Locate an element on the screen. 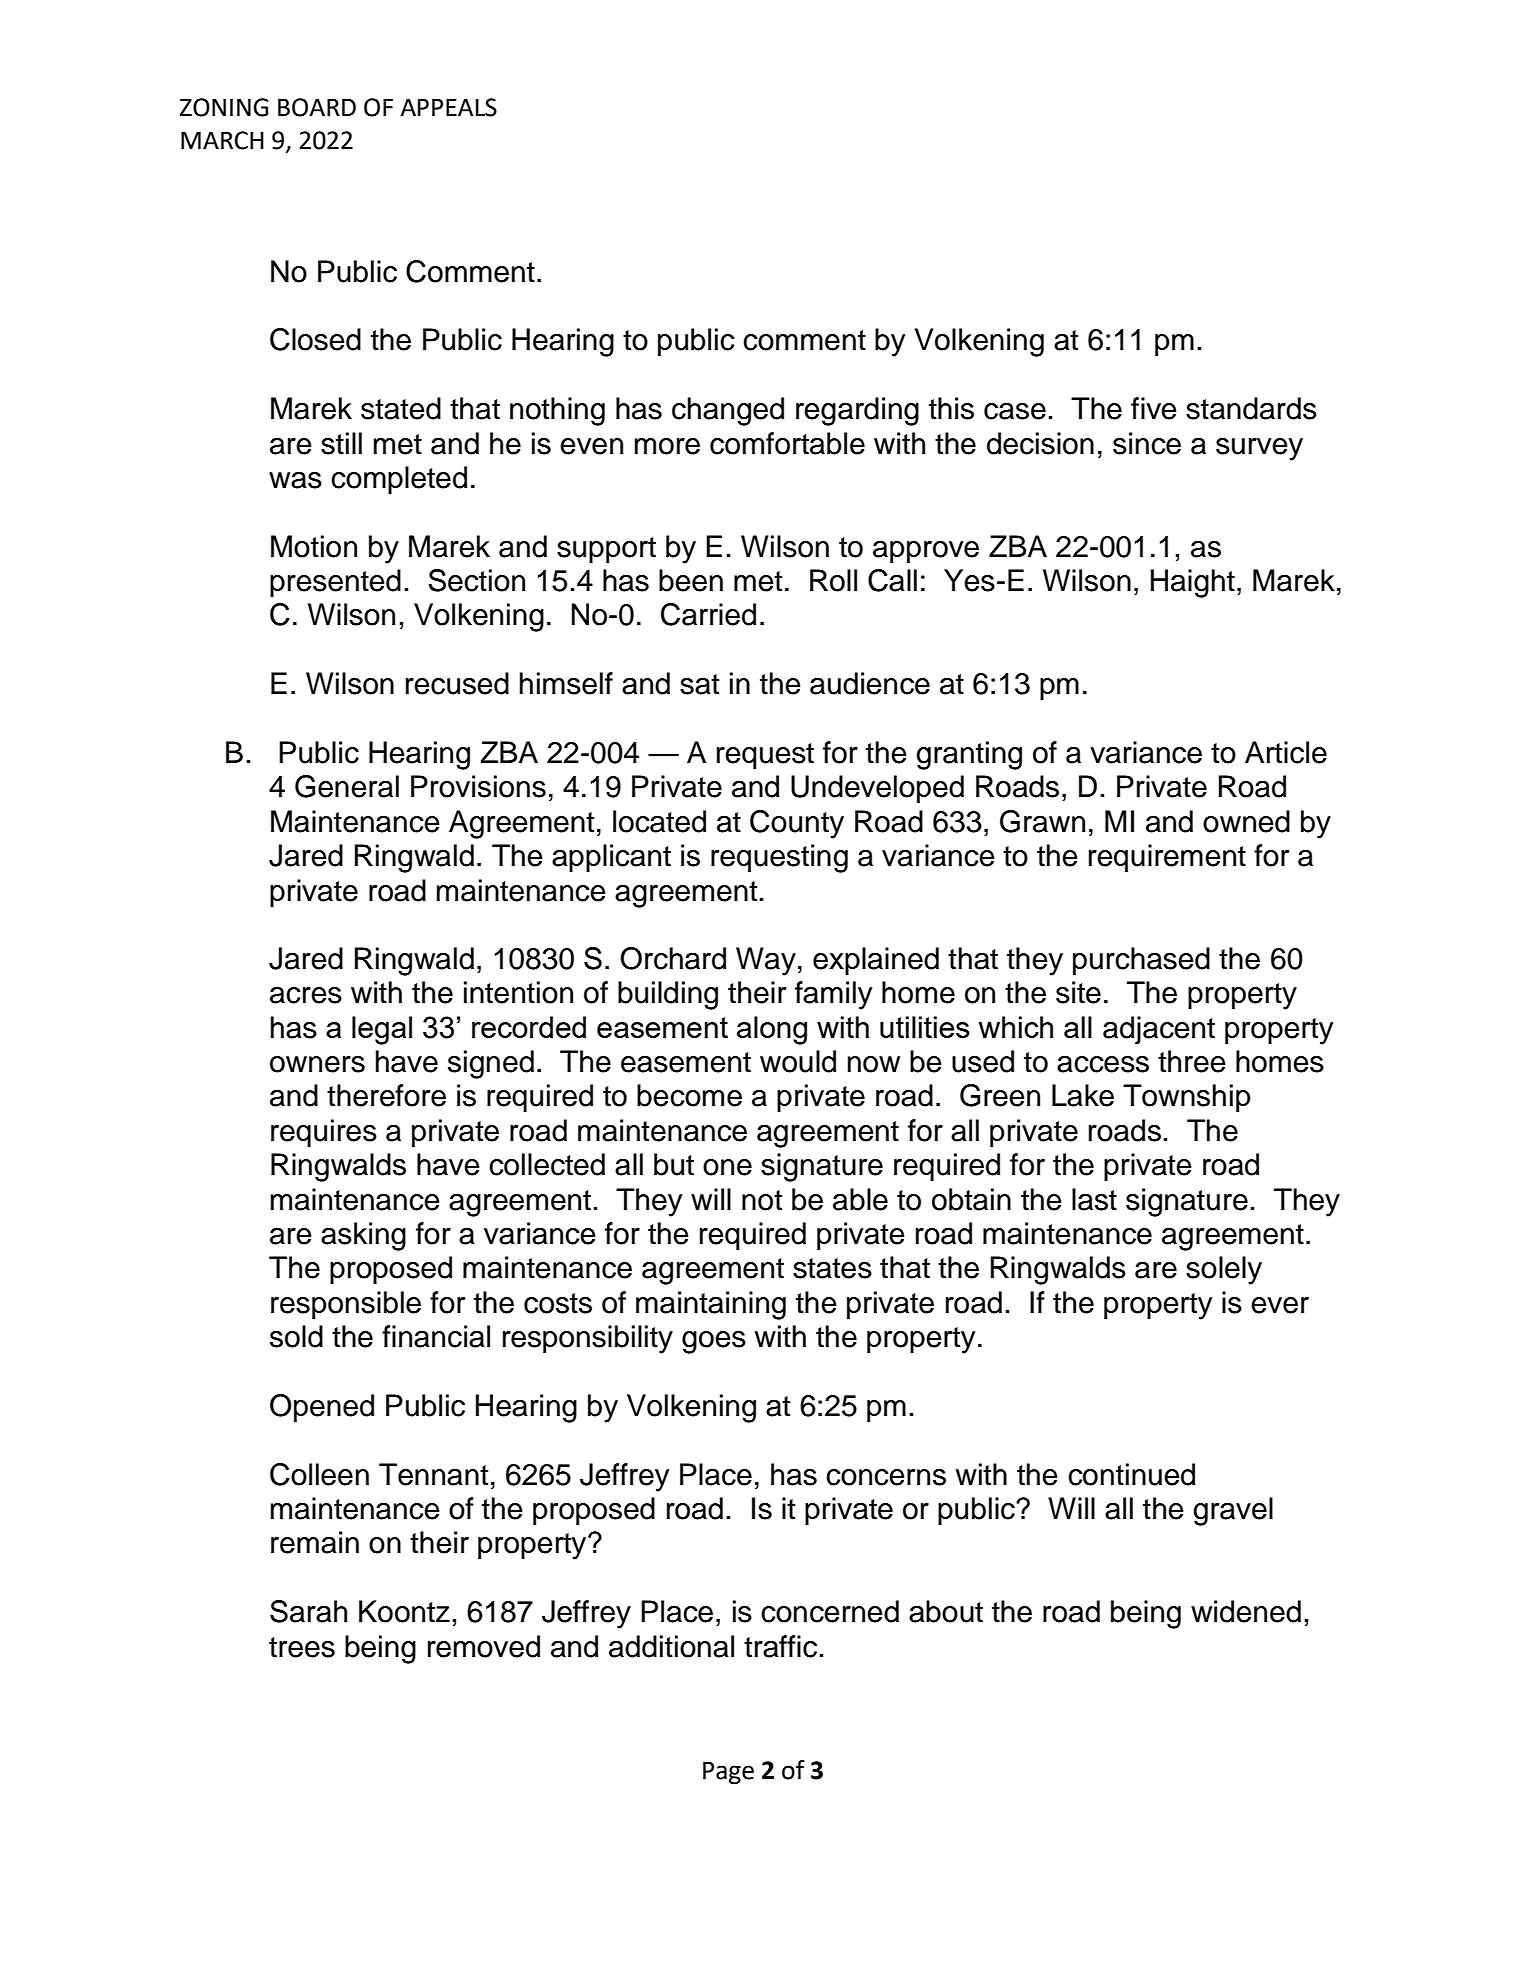 The height and width of the screenshot is (1973, 1525). five is located at coordinates (1153, 408).
